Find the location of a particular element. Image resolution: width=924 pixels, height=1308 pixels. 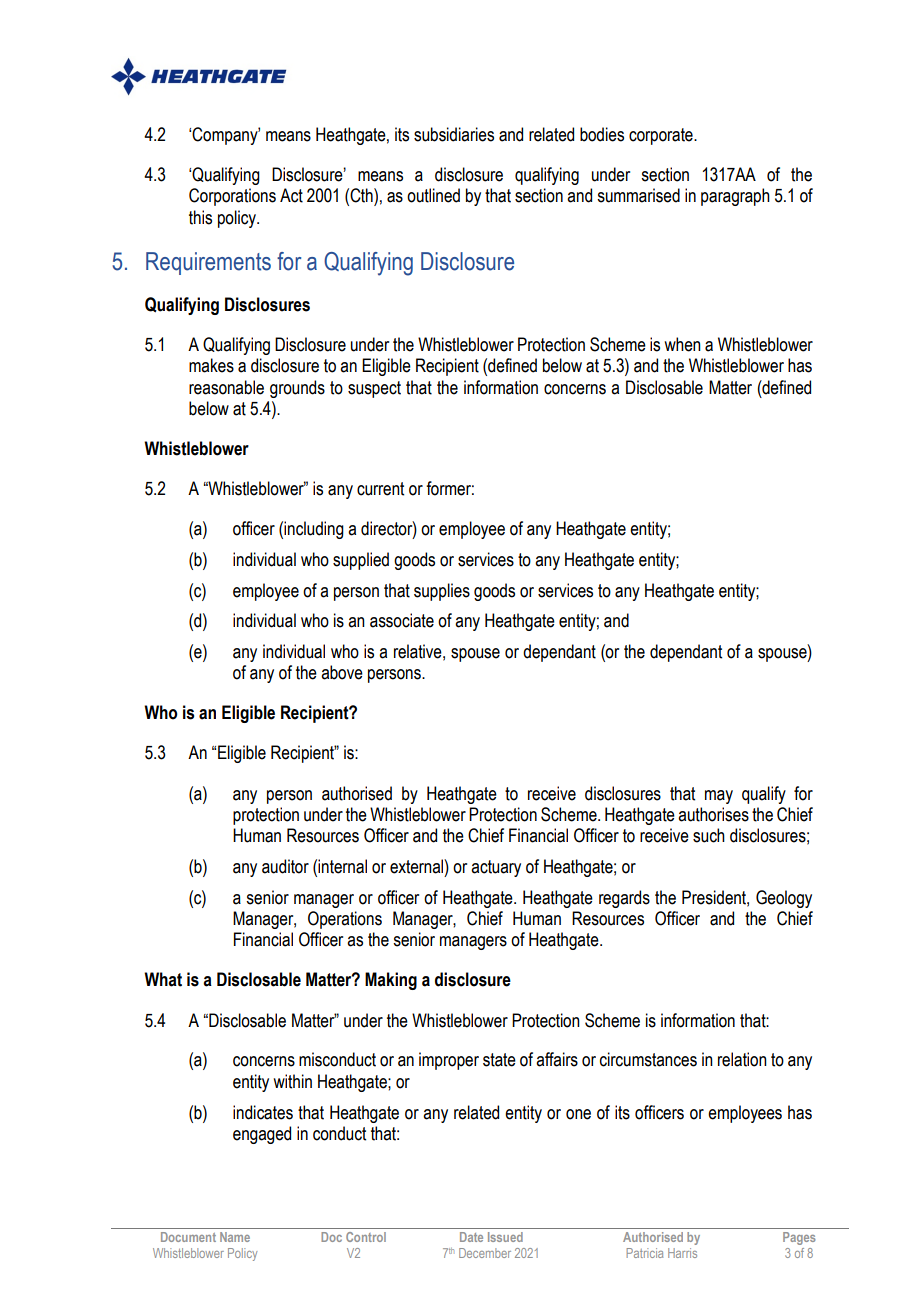

Name is located at coordinates (235, 1237).
